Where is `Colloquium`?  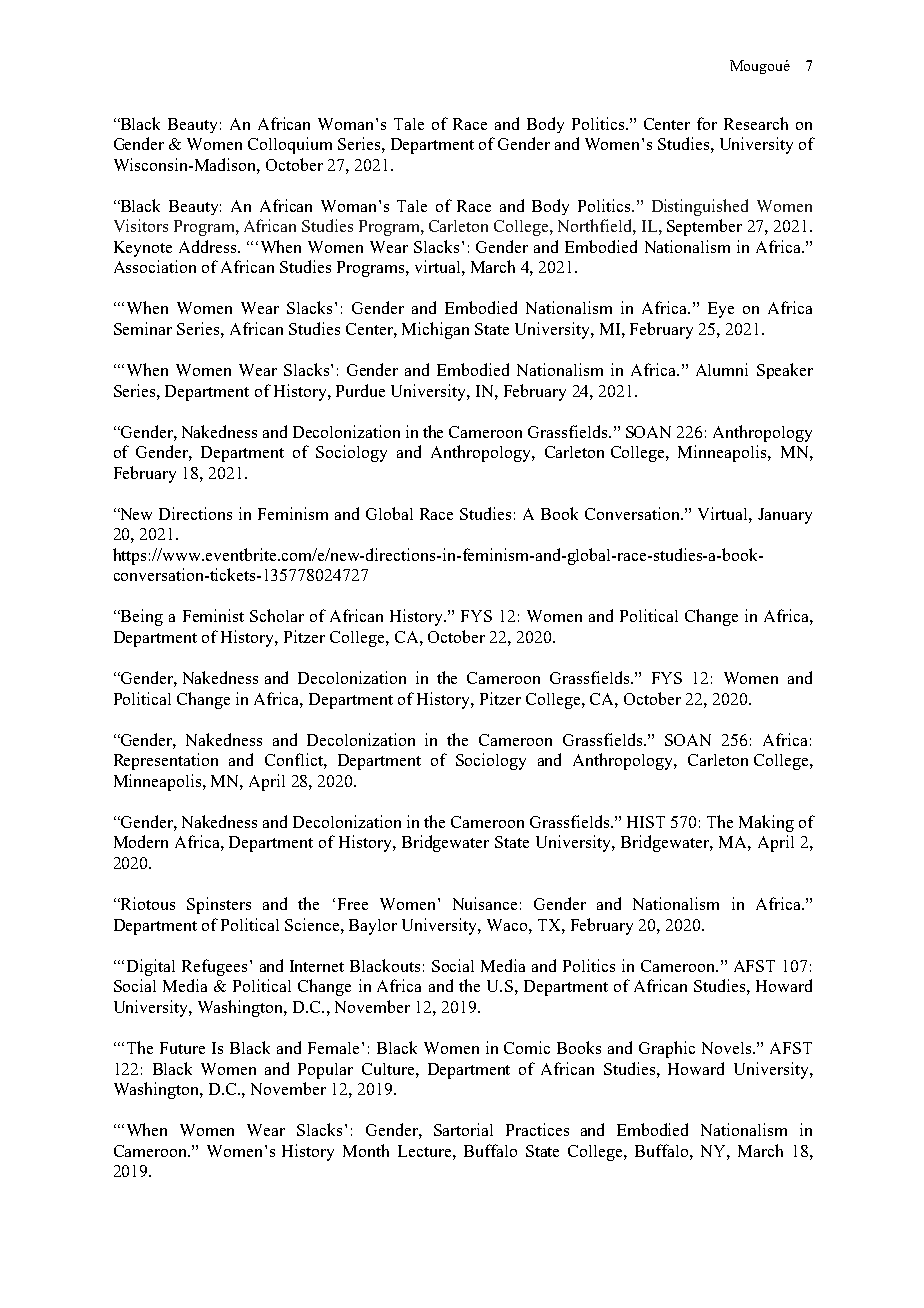 Colloquium is located at coordinates (290, 145).
